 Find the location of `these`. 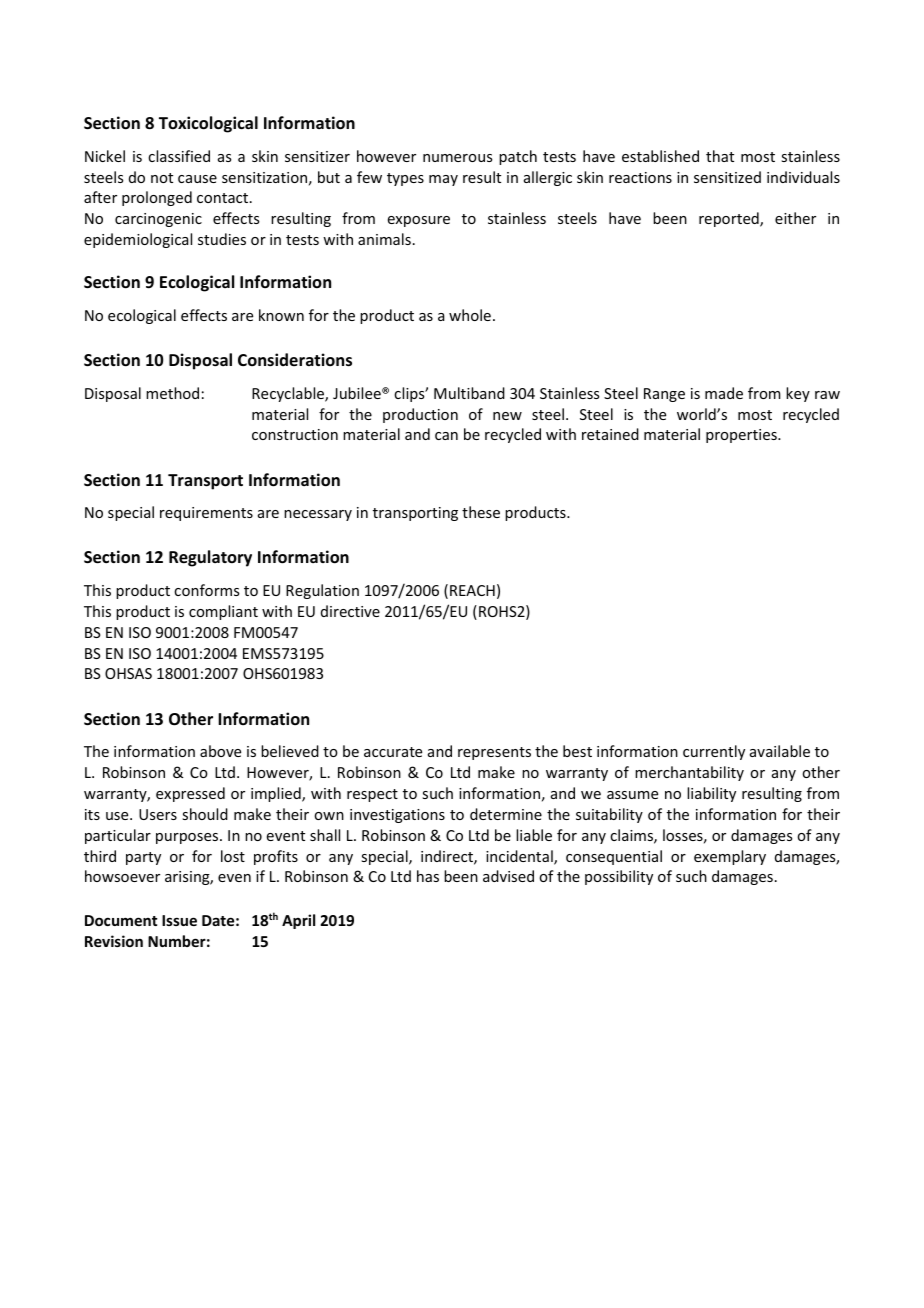

these is located at coordinates (481, 512).
